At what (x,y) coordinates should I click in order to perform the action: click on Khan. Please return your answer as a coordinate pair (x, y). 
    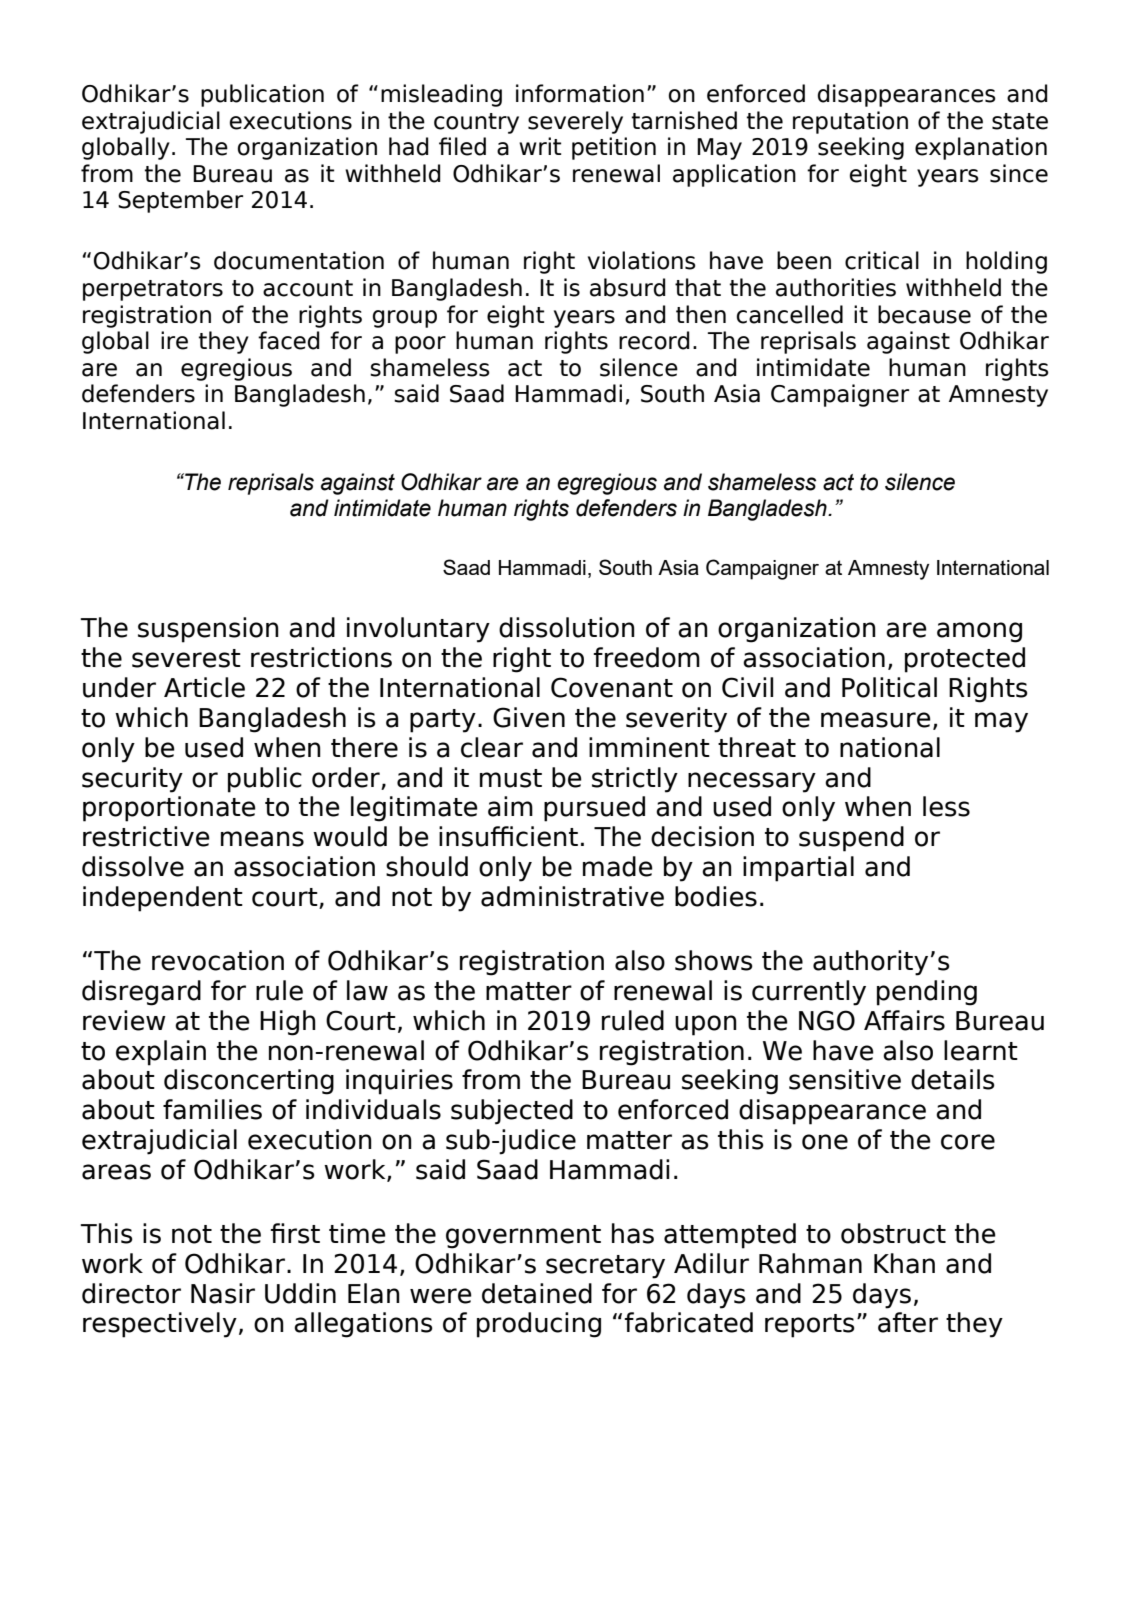
    Looking at the image, I should click on (904, 1263).
